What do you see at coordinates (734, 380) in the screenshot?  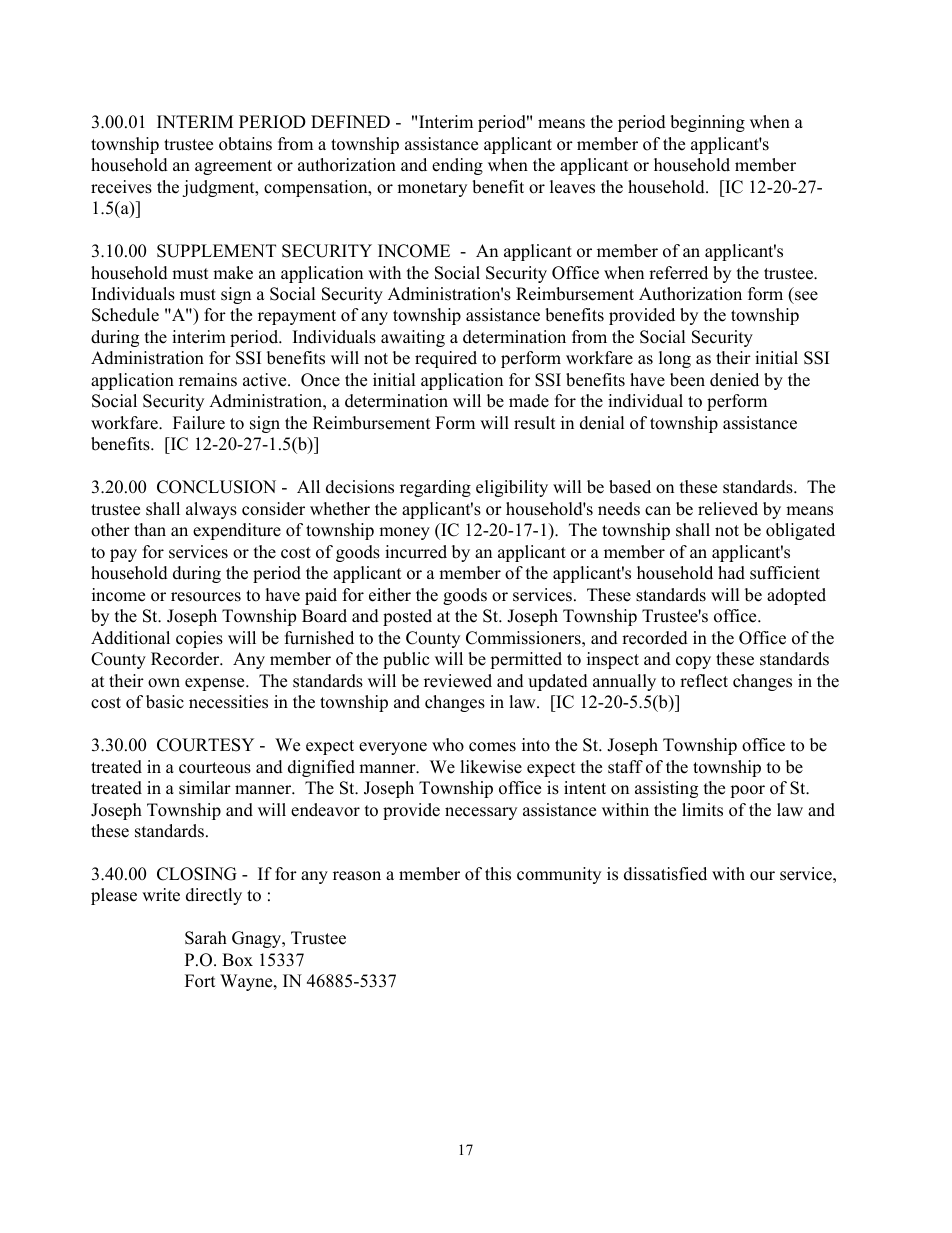 I see `denied` at bounding box center [734, 380].
